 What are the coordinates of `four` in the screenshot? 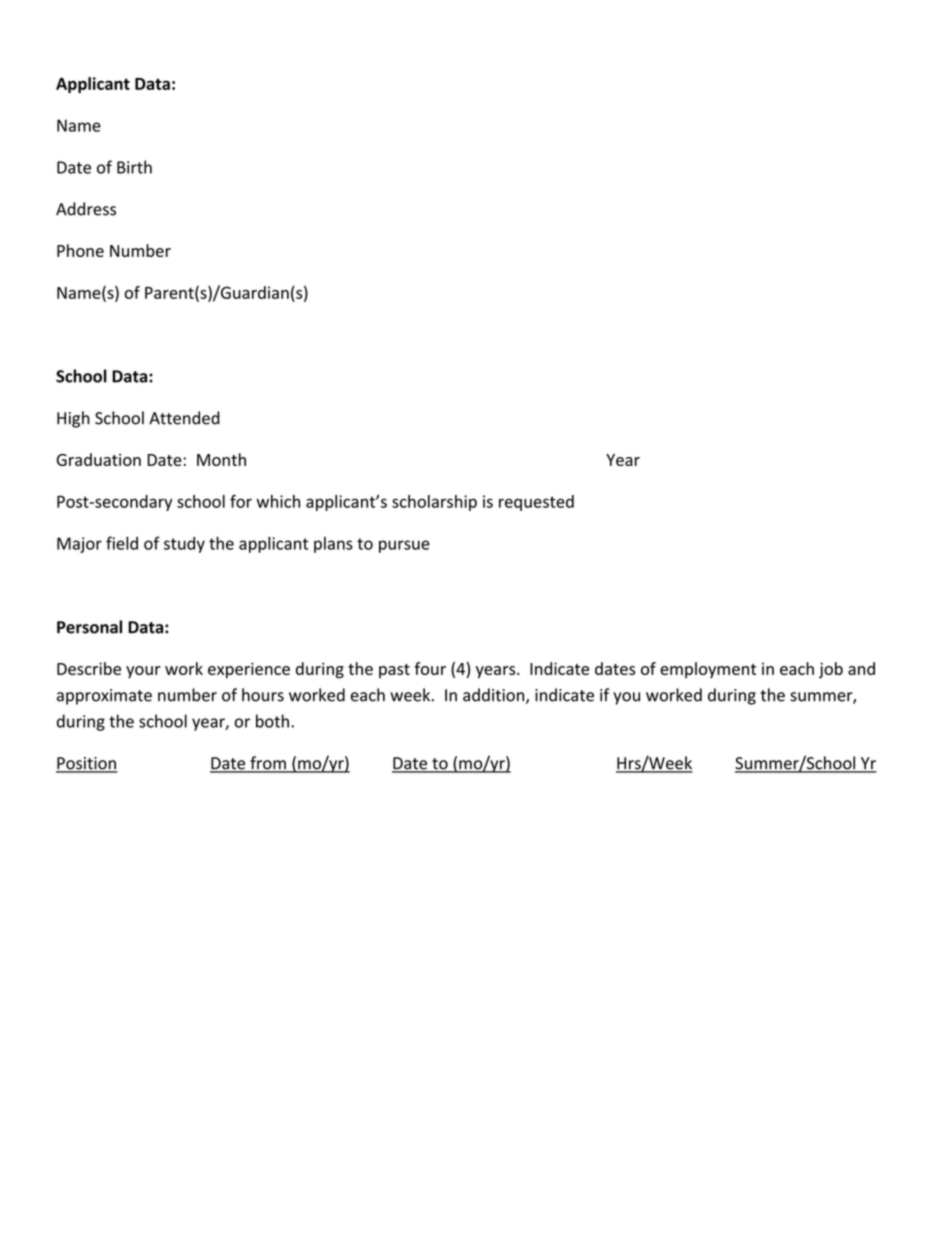 It's located at (430, 668).
